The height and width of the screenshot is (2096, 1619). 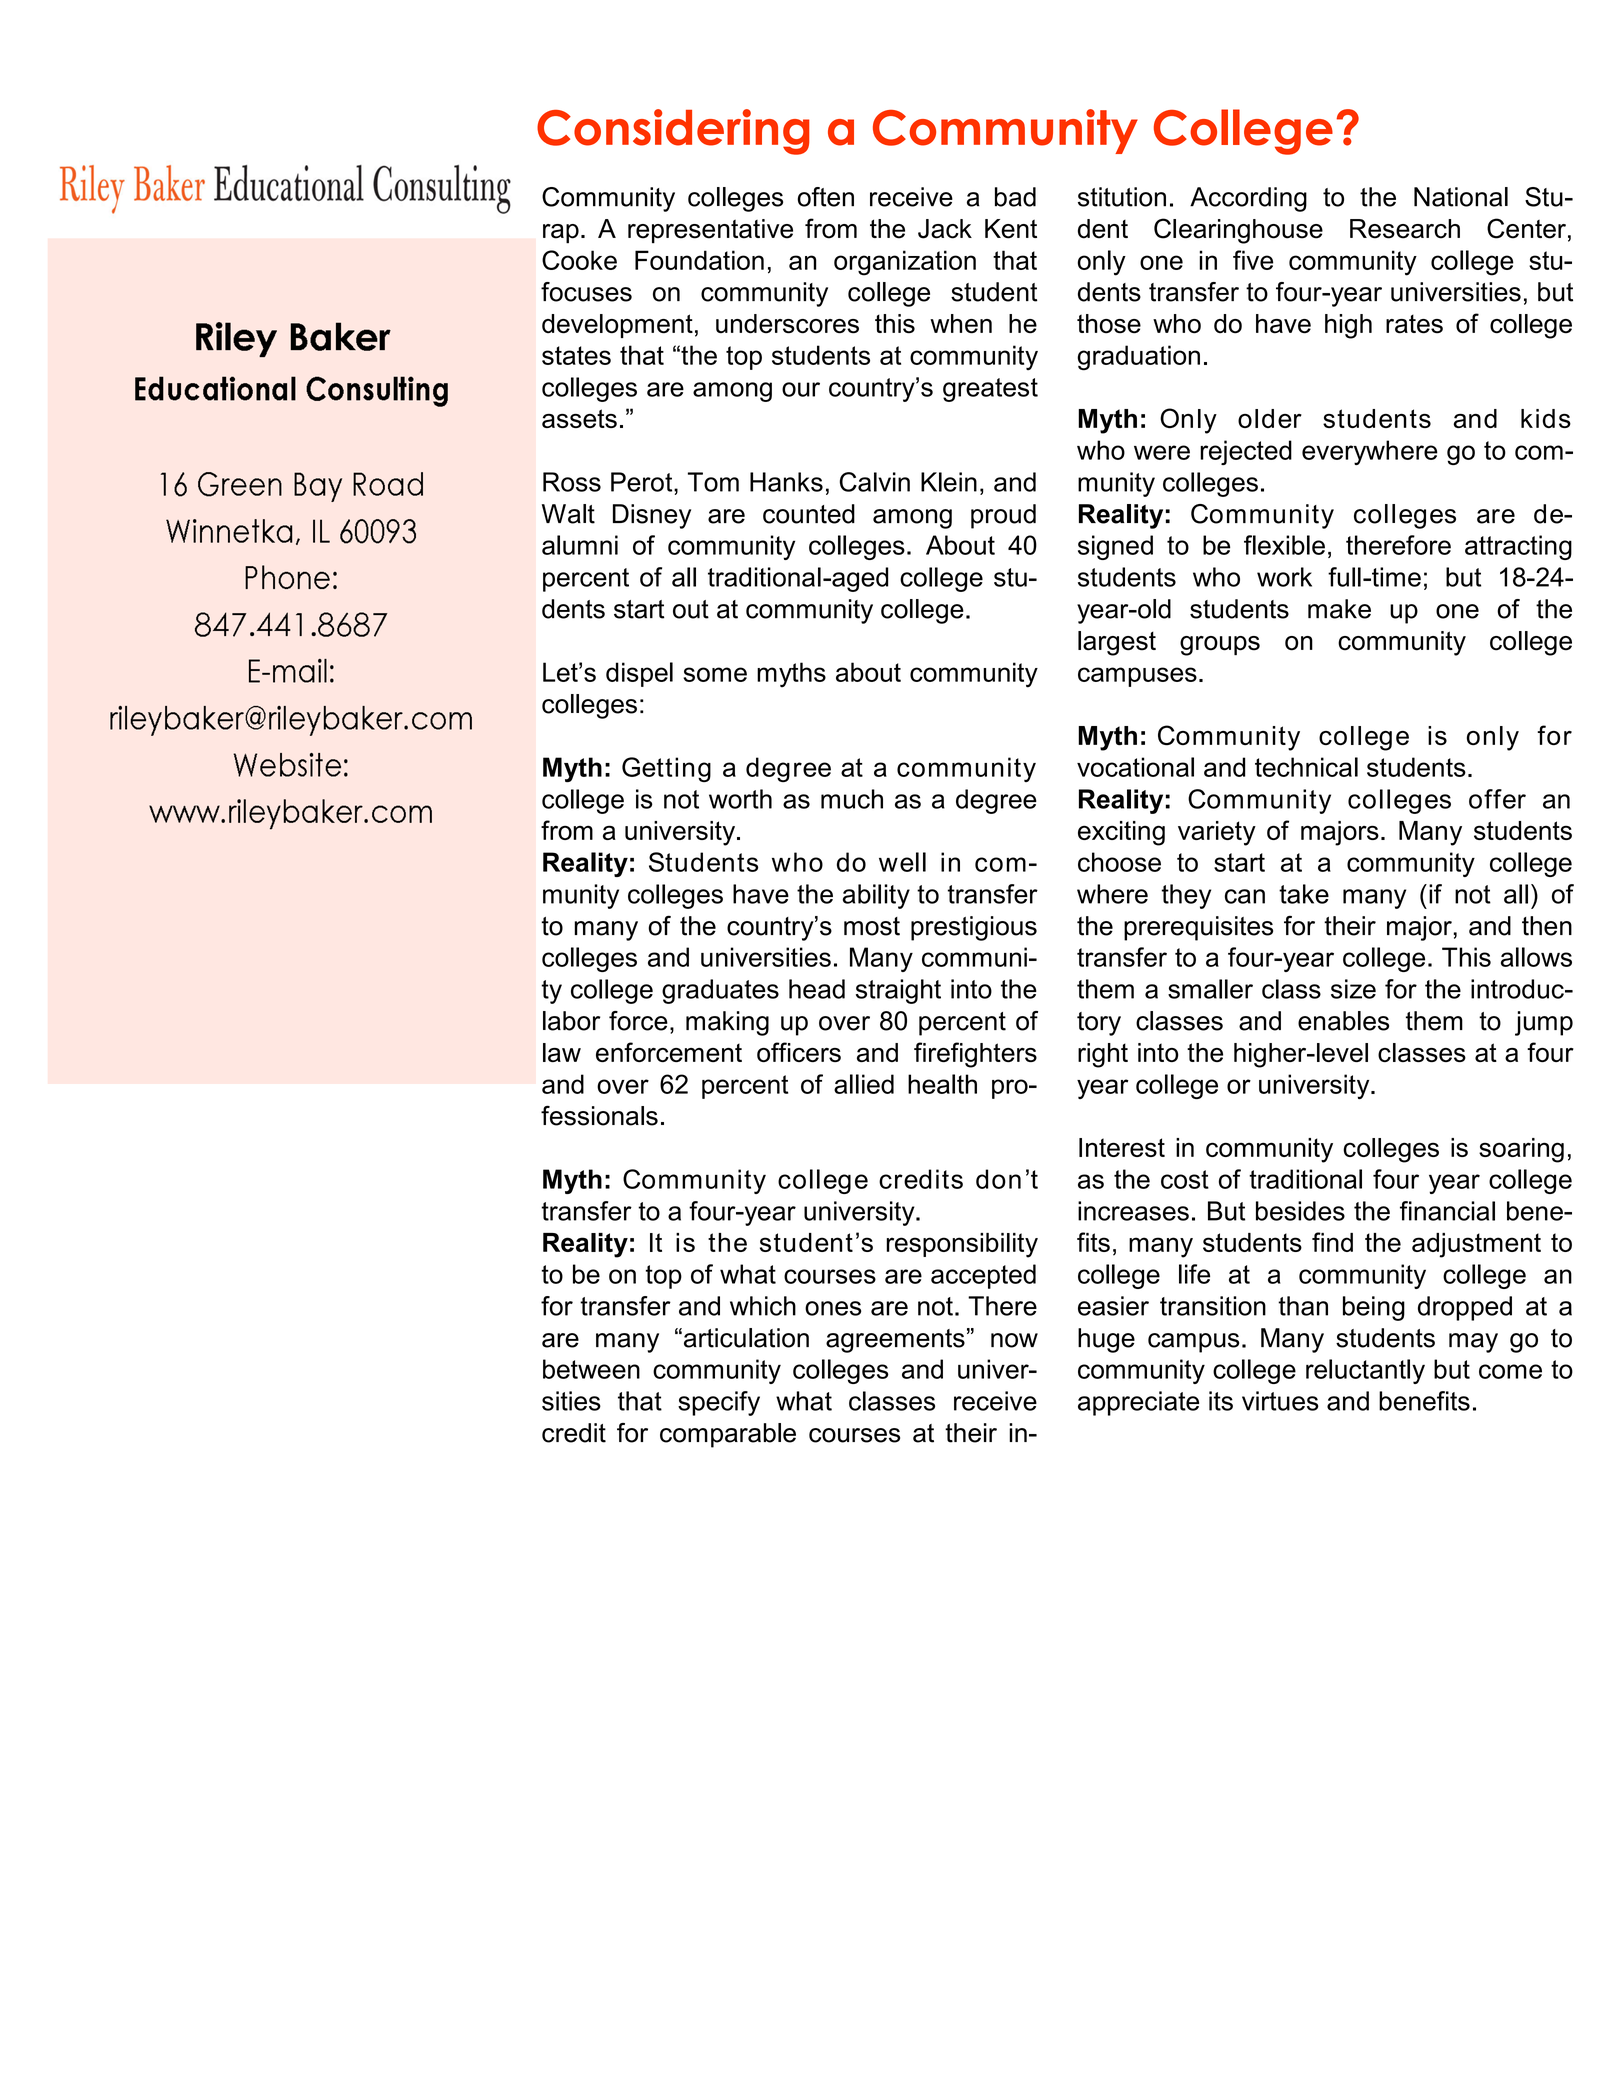 What do you see at coordinates (1135, 767) in the screenshot?
I see `vocational` at bounding box center [1135, 767].
